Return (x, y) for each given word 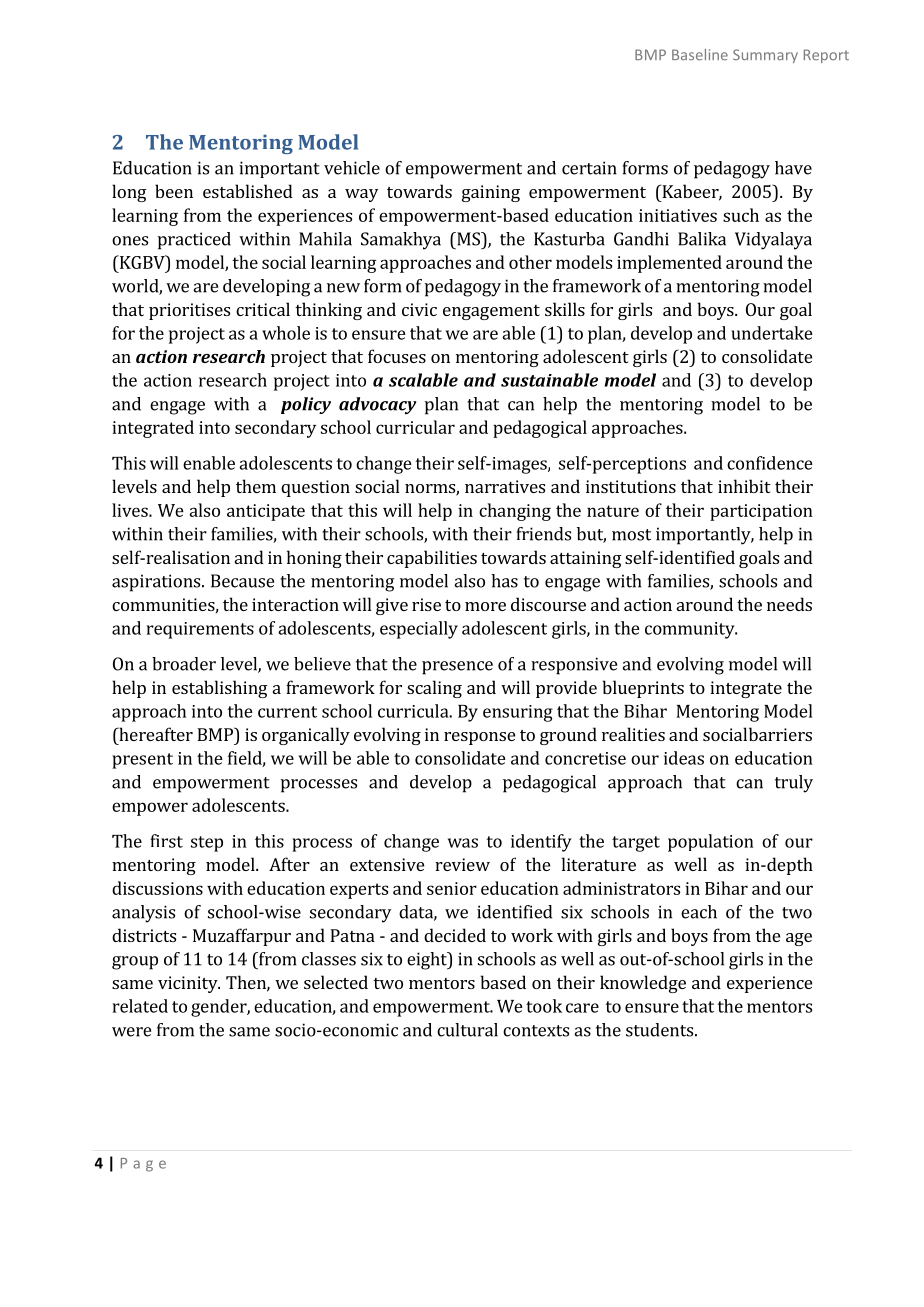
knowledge (643, 984)
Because (242, 581)
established (248, 191)
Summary (765, 56)
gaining (491, 193)
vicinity (189, 984)
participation (761, 512)
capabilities (432, 559)
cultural (467, 1030)
